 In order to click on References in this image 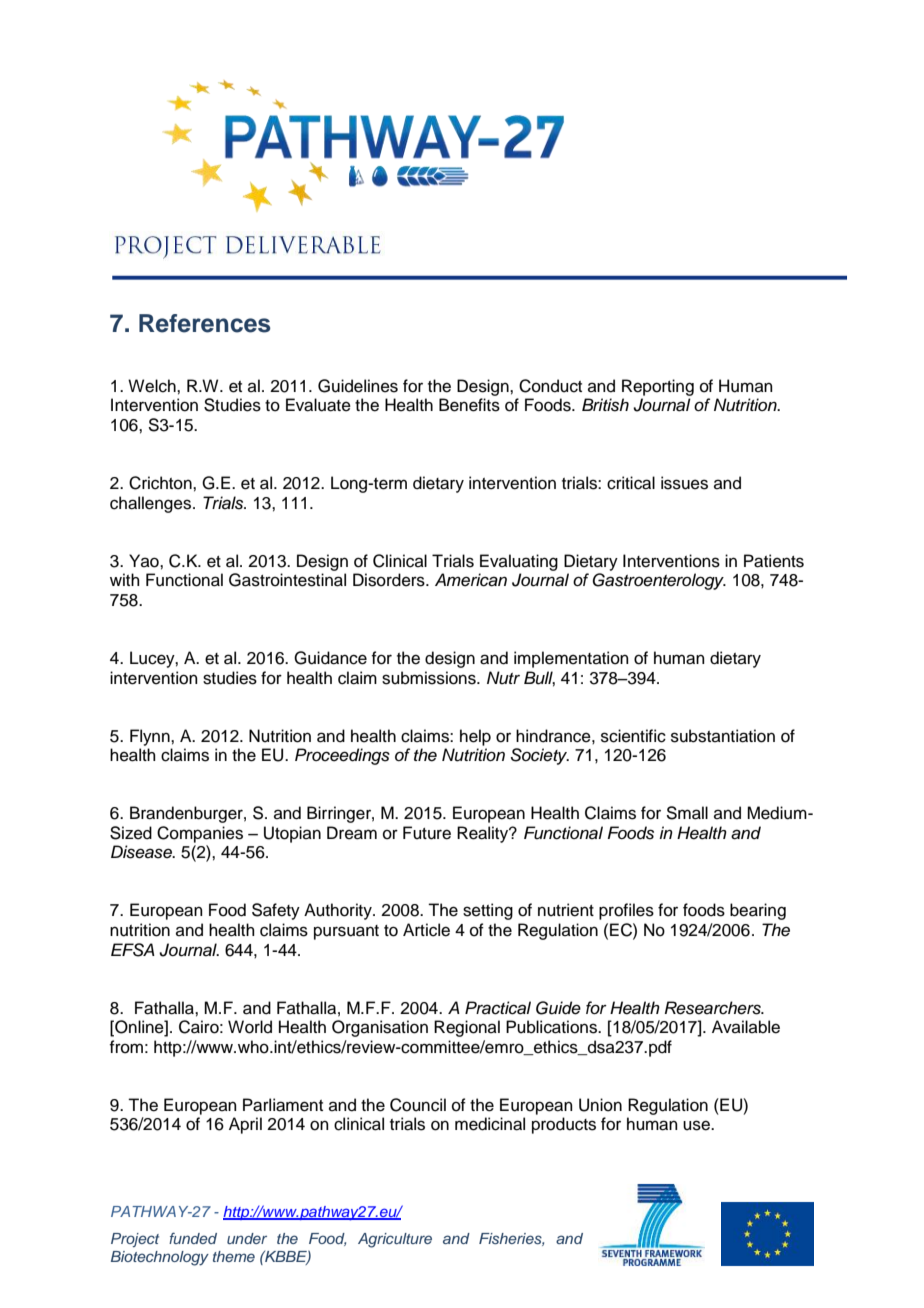, I will do `click(205, 323)`.
